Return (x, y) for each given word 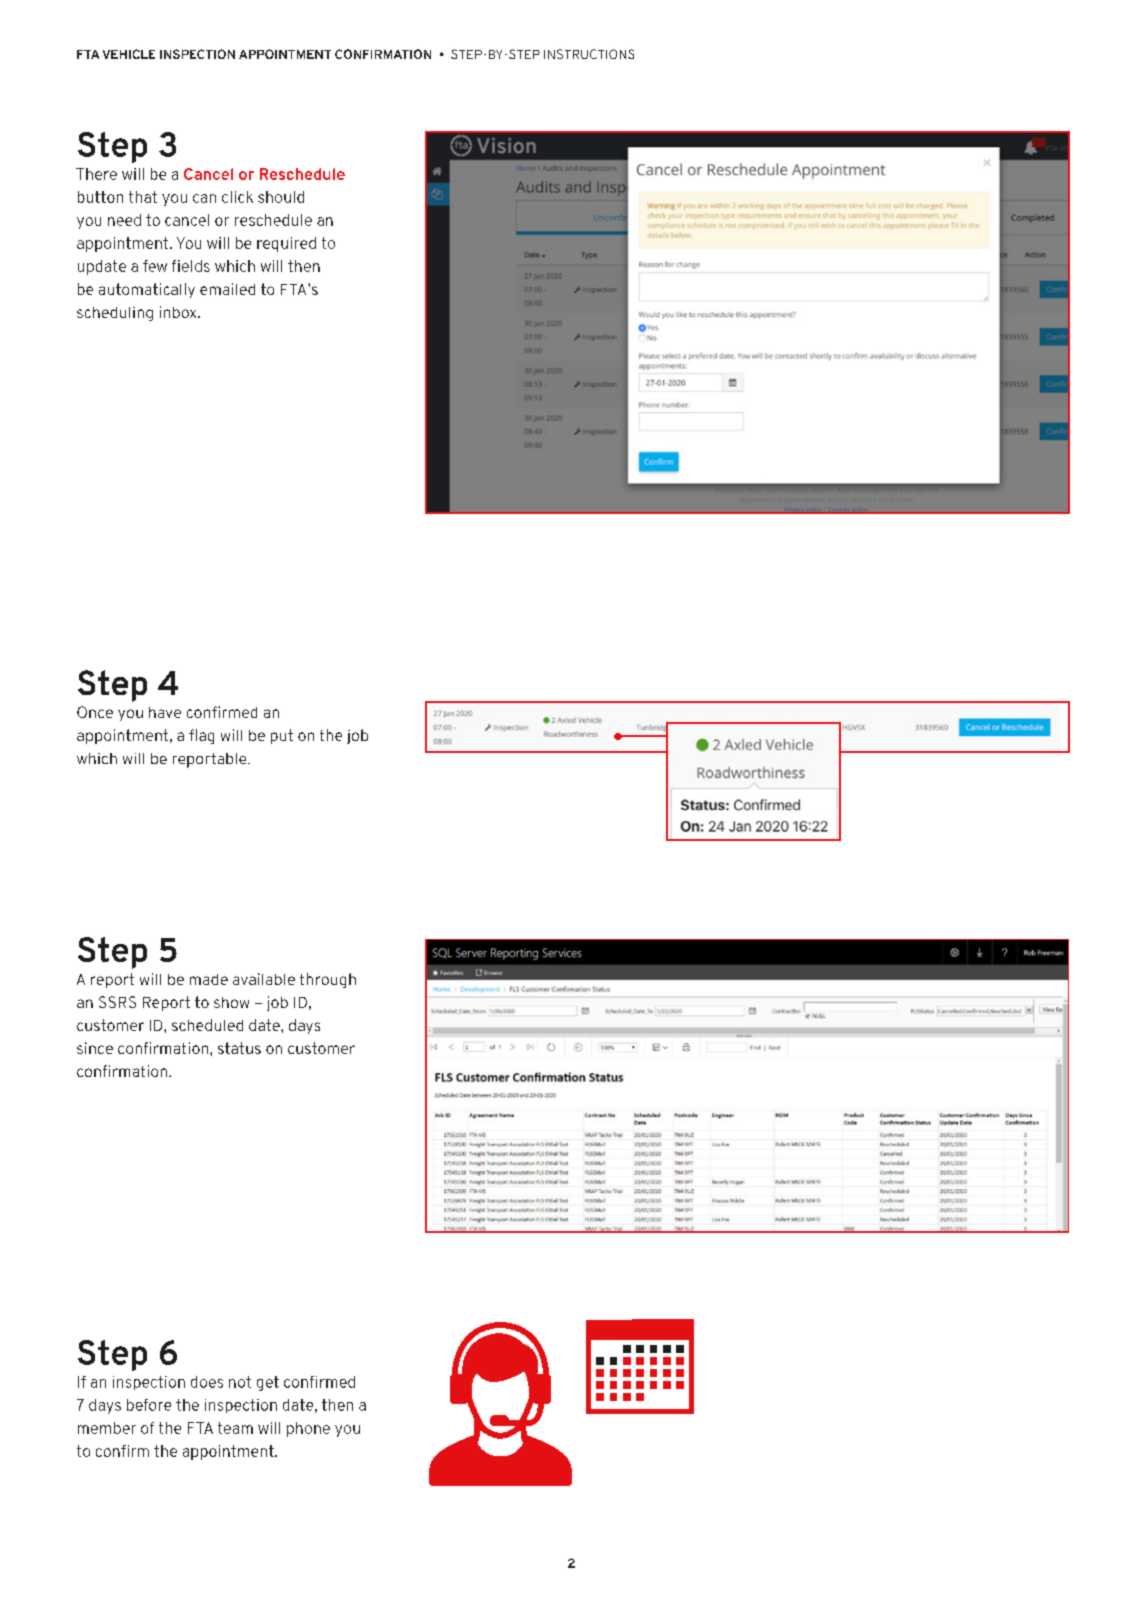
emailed (227, 289)
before (149, 1405)
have (165, 712)
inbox (179, 312)
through (328, 980)
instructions (589, 54)
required (286, 244)
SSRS (117, 1002)
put (282, 736)
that (143, 197)
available (264, 979)
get (268, 1383)
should (281, 197)
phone (308, 1429)
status (239, 1048)
